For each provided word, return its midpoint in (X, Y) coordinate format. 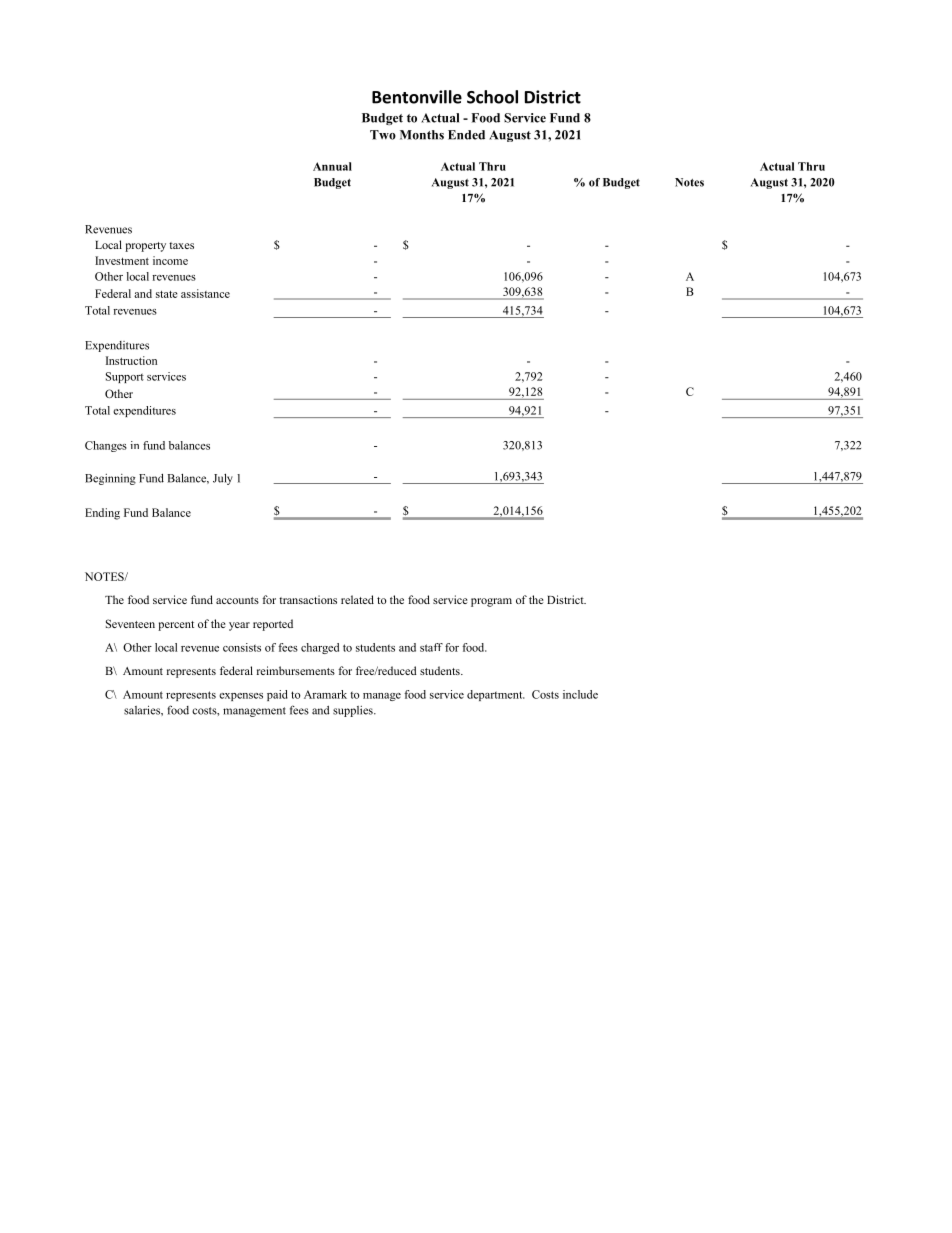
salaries (143, 710)
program (491, 602)
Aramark (325, 694)
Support (125, 377)
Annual (332, 166)
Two (383, 135)
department (496, 695)
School (492, 97)
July (223, 479)
